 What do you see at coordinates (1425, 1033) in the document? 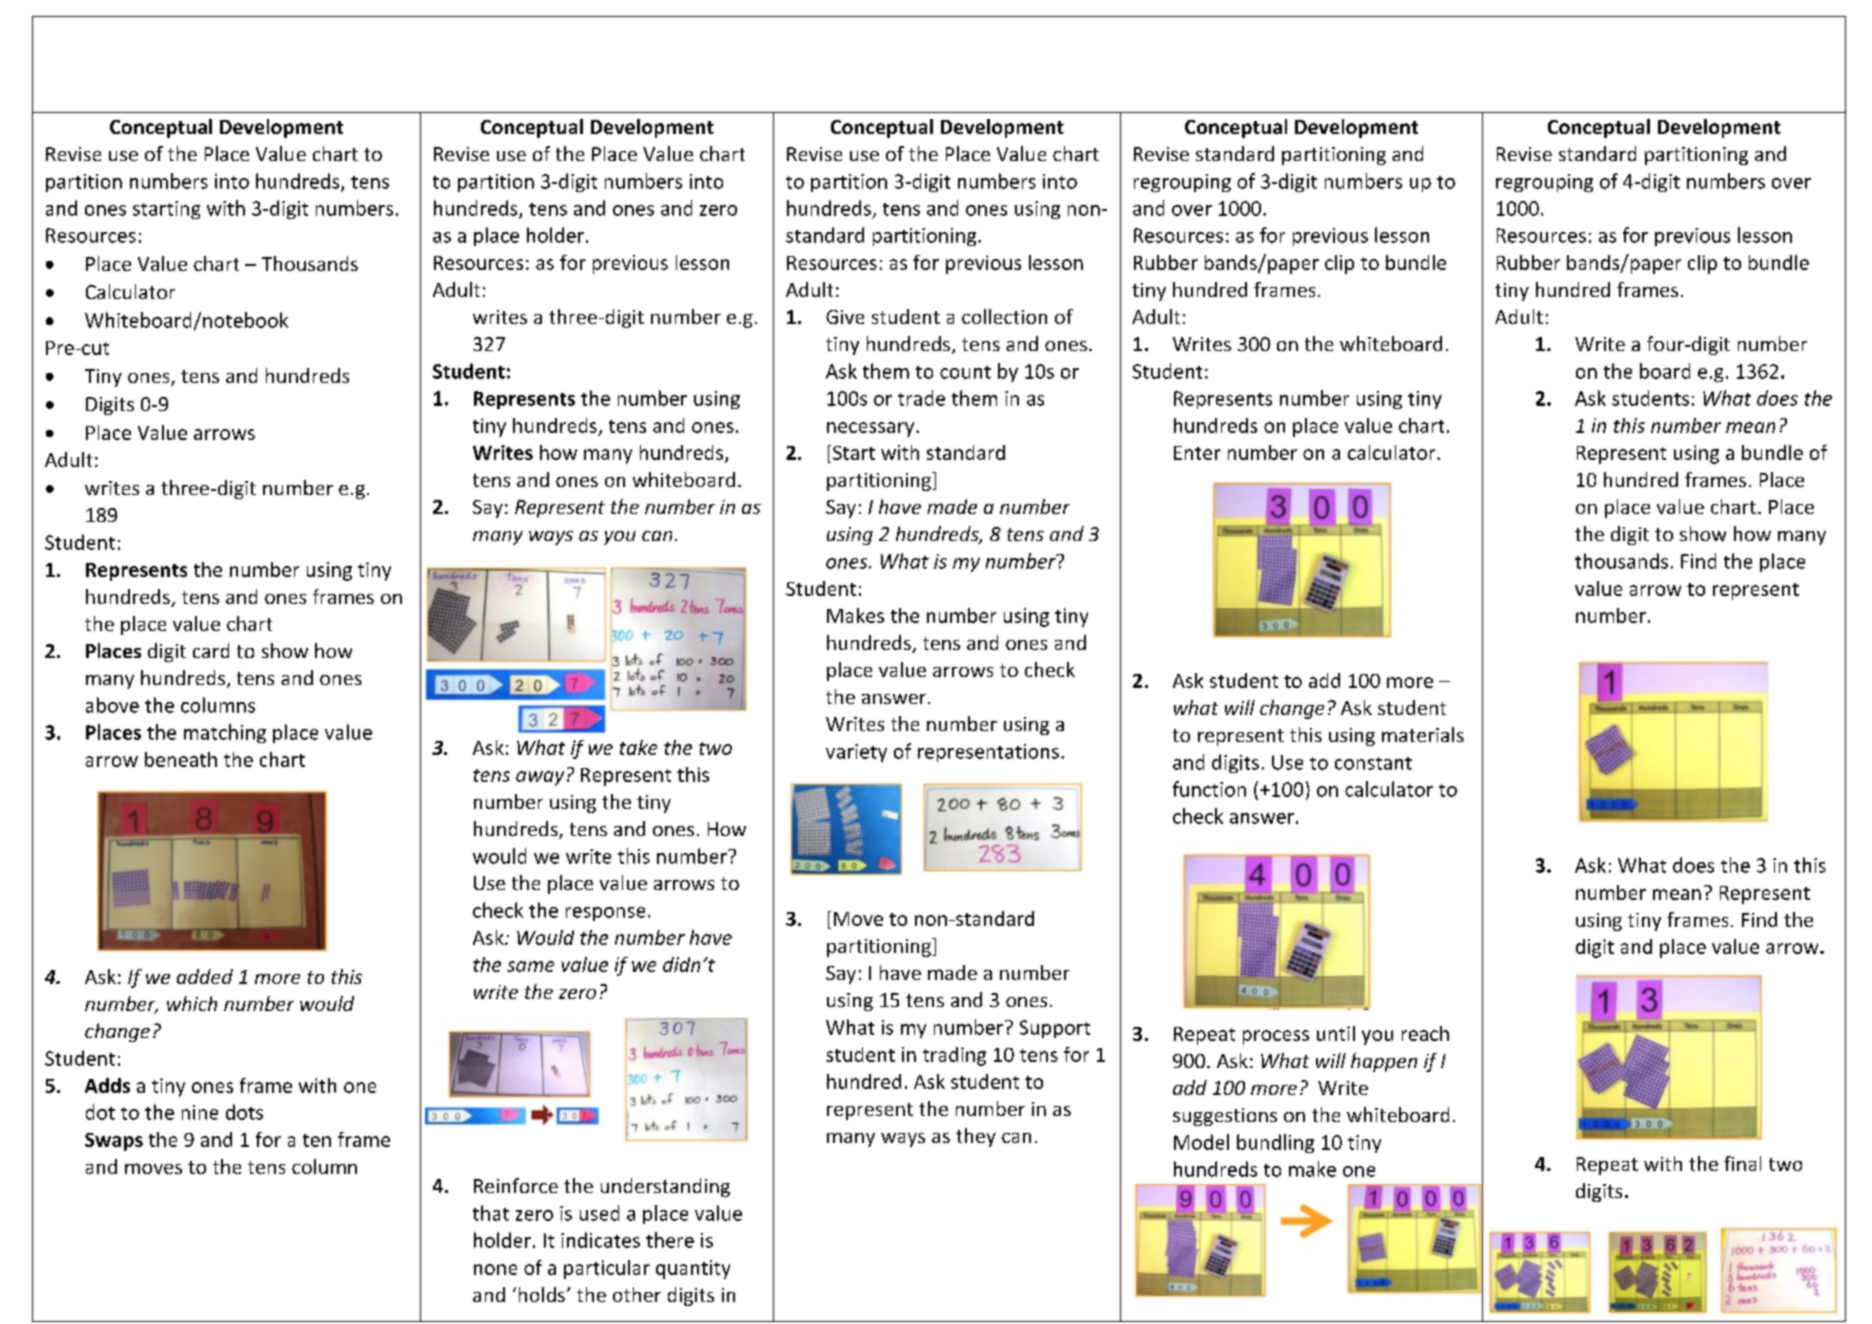
I see `reach` at bounding box center [1425, 1033].
